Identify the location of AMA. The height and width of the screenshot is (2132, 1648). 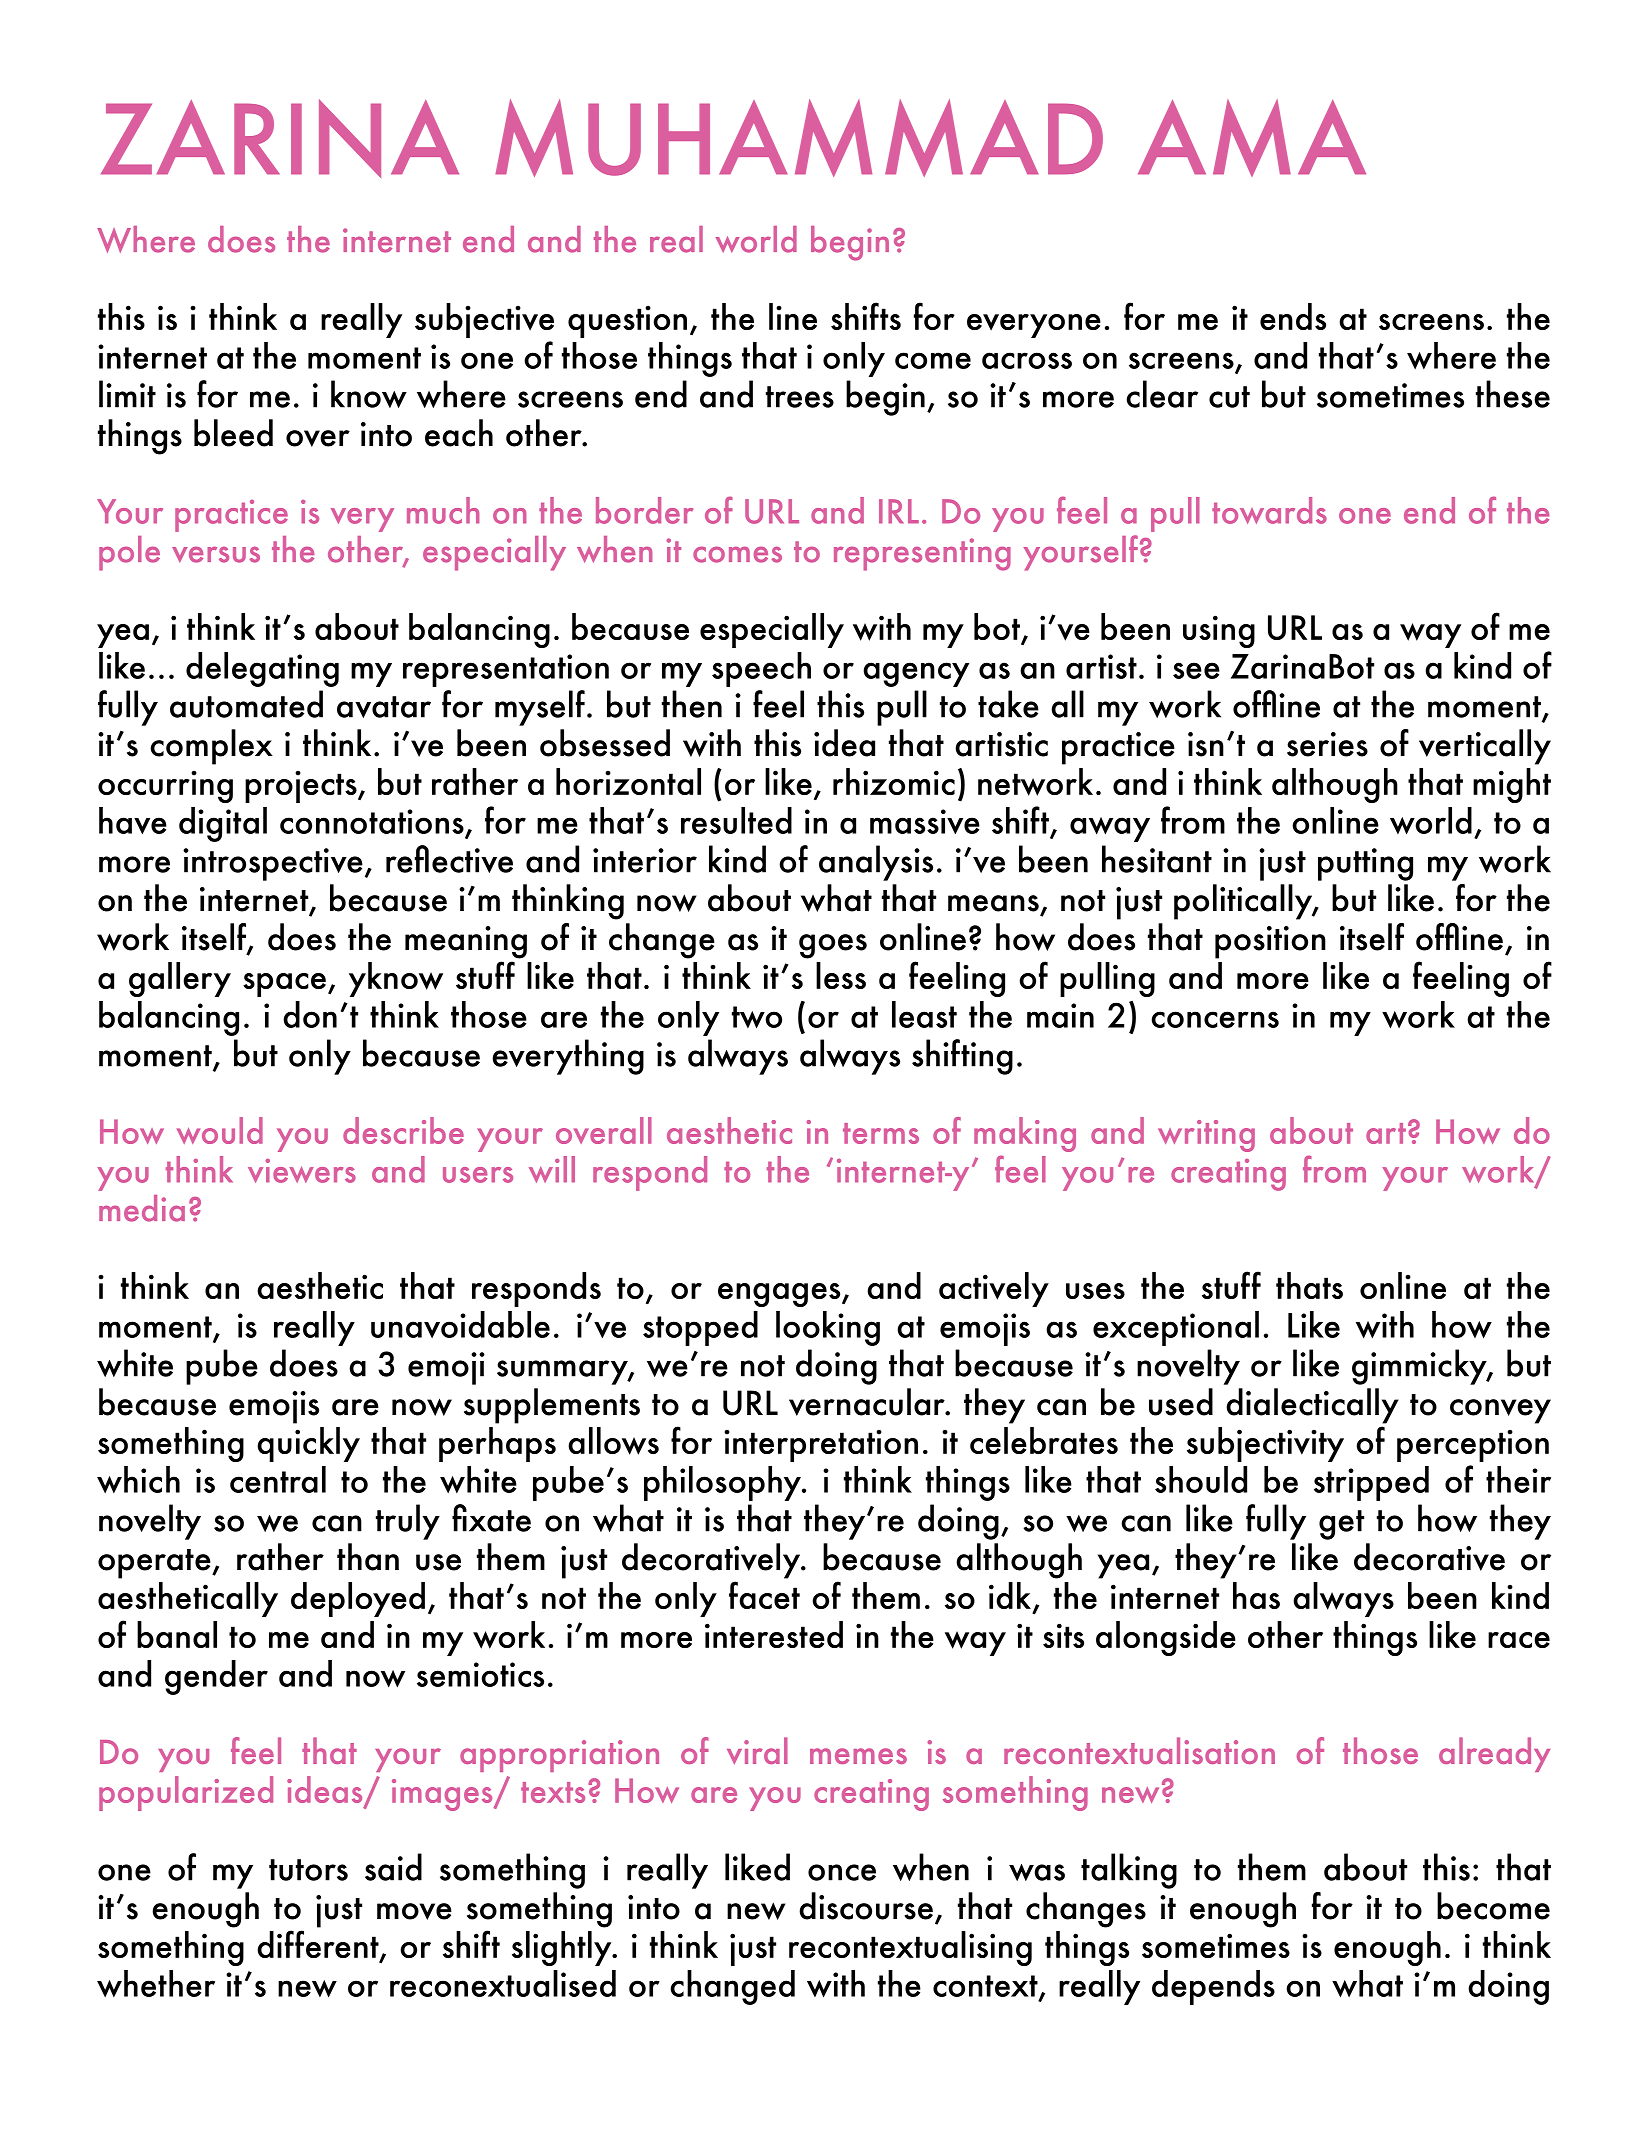
(1252, 138).
